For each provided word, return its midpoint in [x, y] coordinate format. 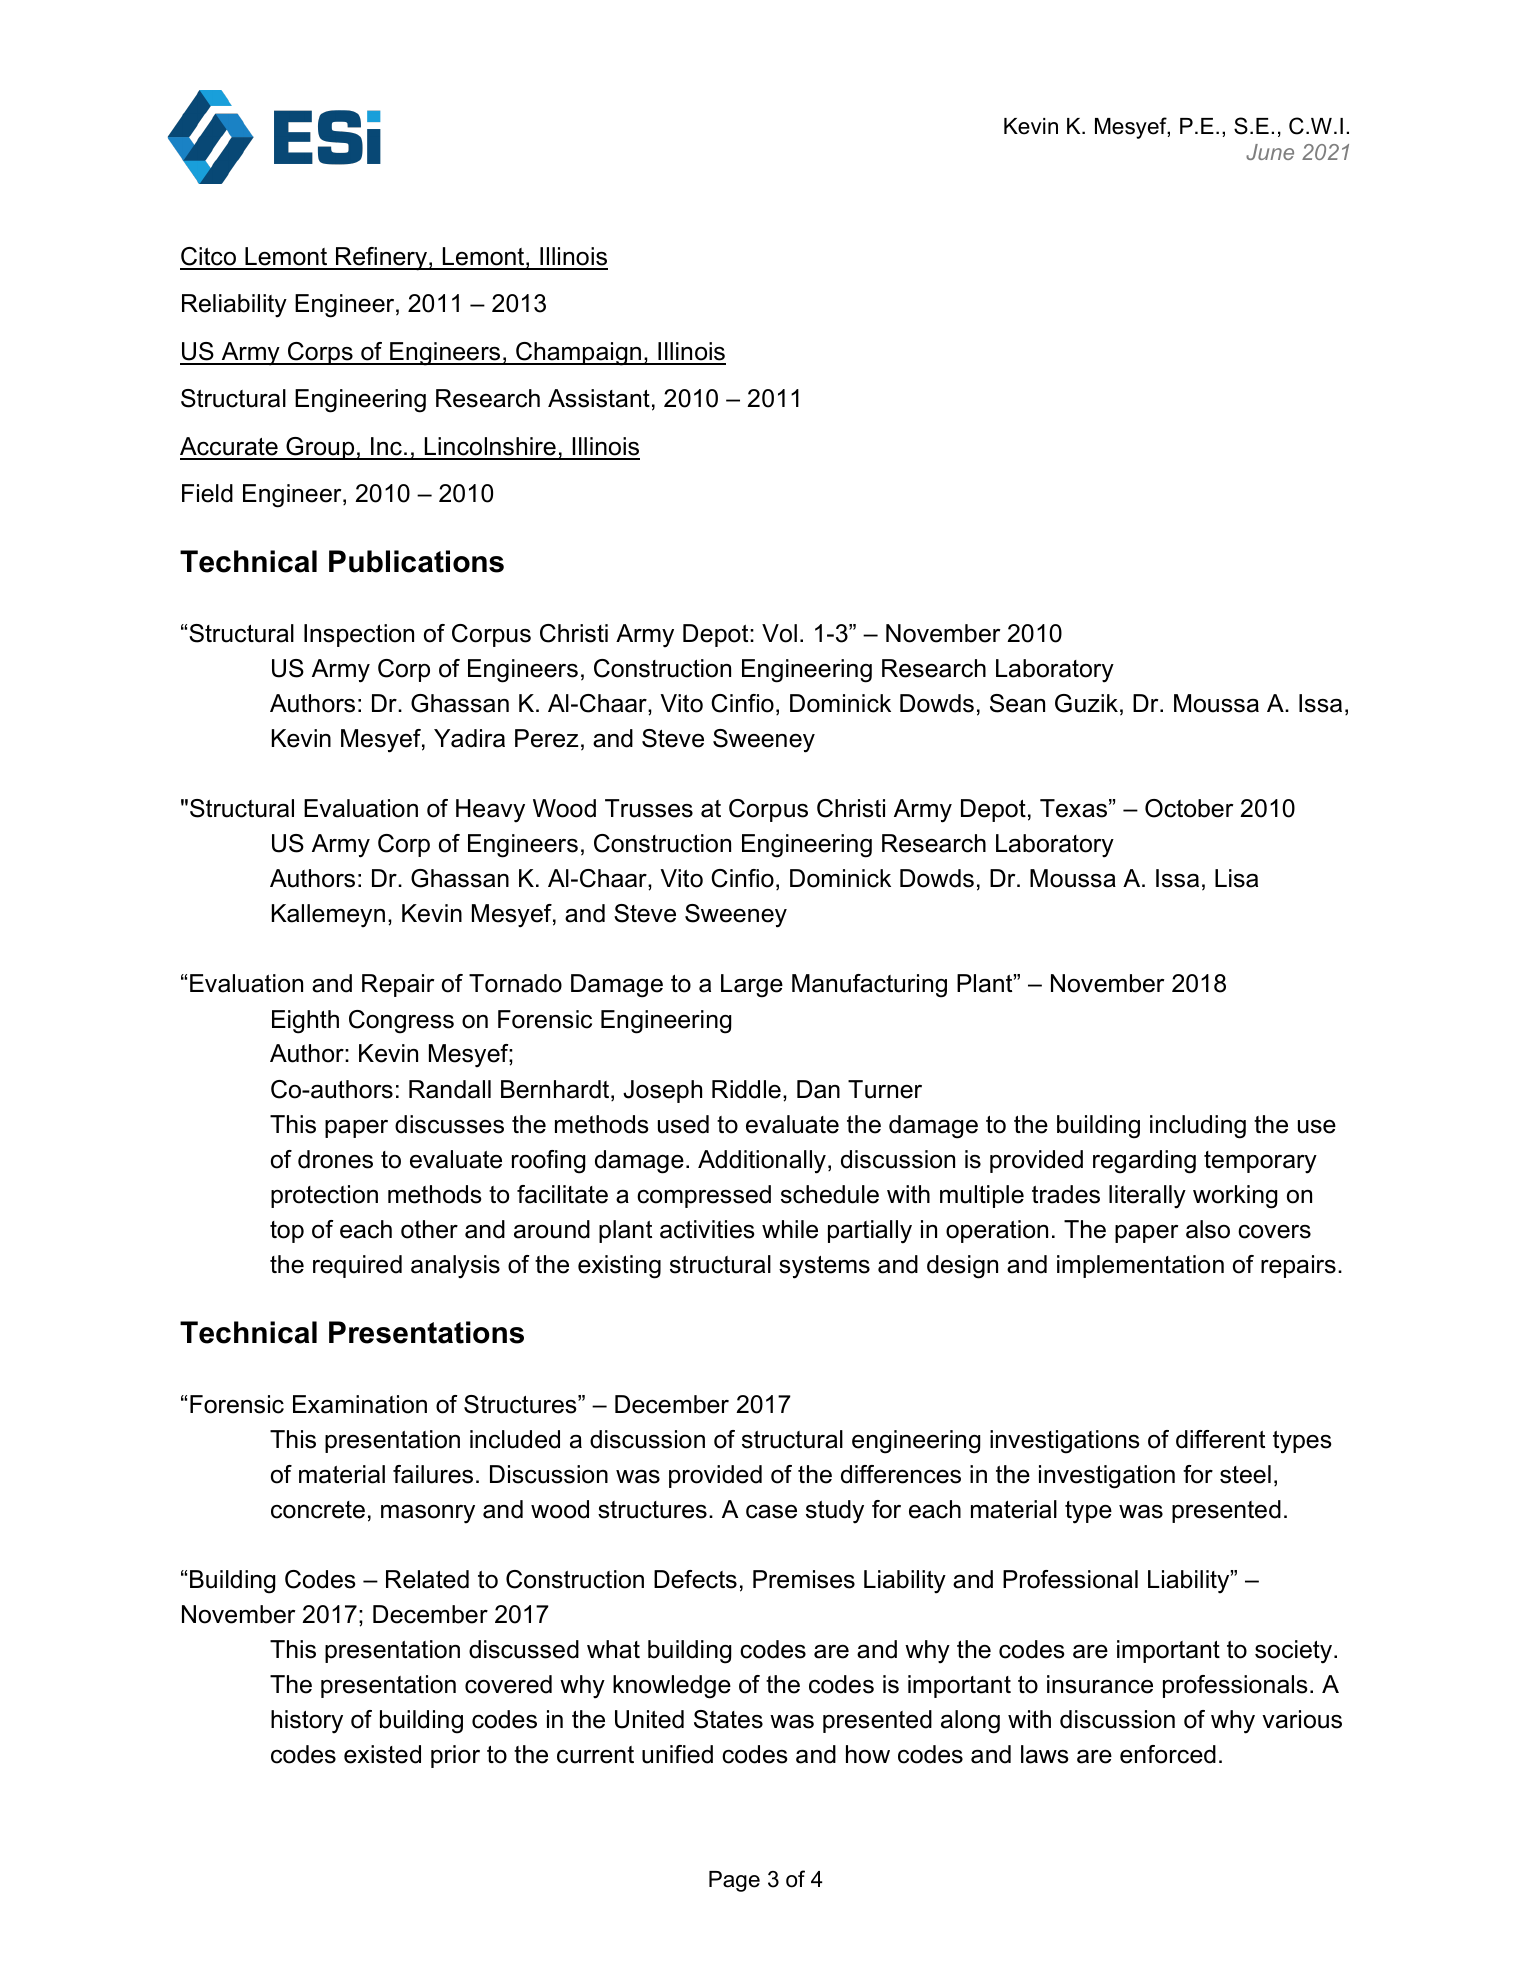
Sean [1017, 703]
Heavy [490, 811]
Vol [779, 633]
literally [1147, 1197]
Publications [416, 561]
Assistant [599, 398]
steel [1245, 1474]
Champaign [578, 354]
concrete [318, 1510]
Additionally [762, 1162]
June [1270, 152]
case [771, 1512]
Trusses [649, 808]
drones [335, 1159]
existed [382, 1754]
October [1189, 808]
